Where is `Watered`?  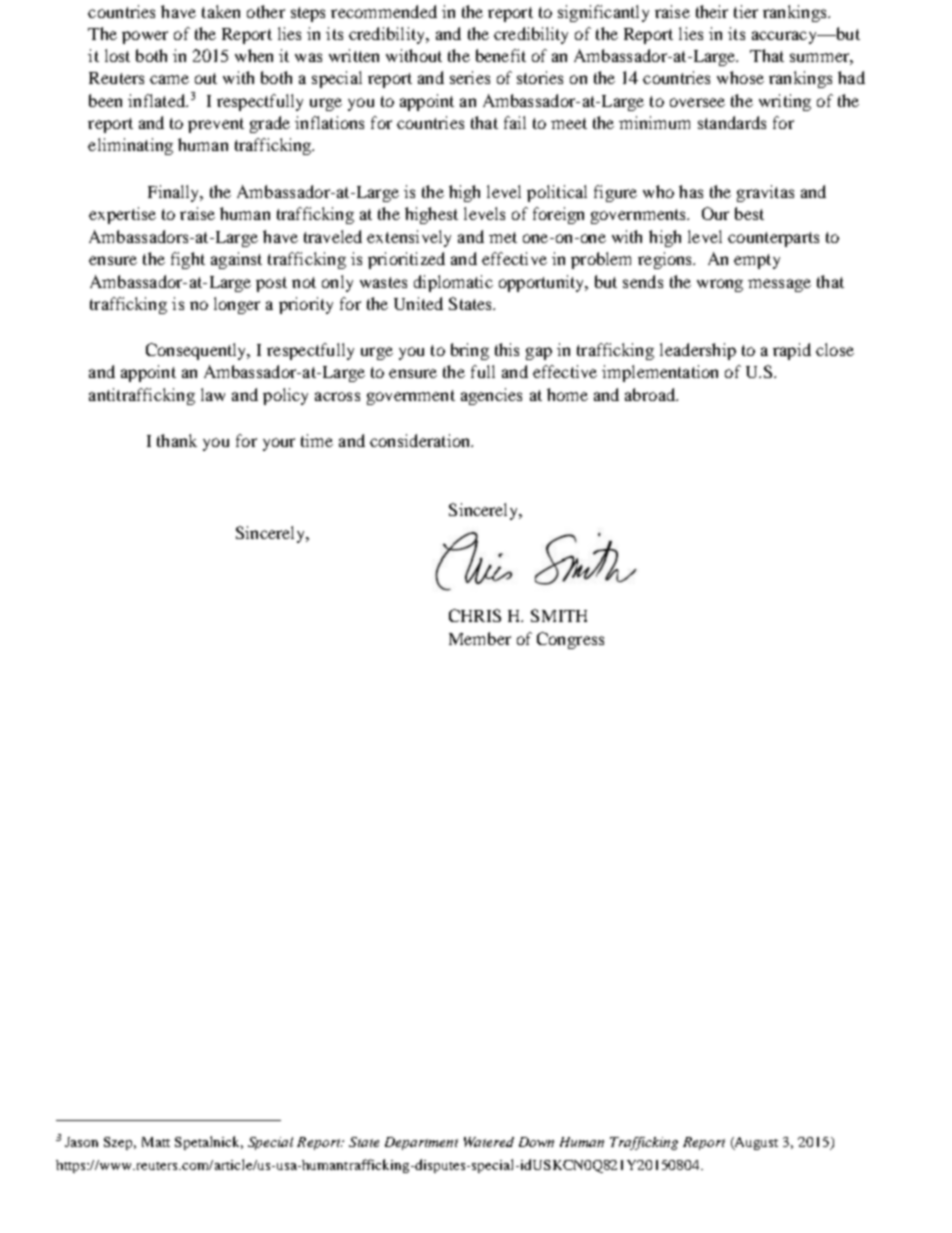 Watered is located at coordinates (489, 1142).
